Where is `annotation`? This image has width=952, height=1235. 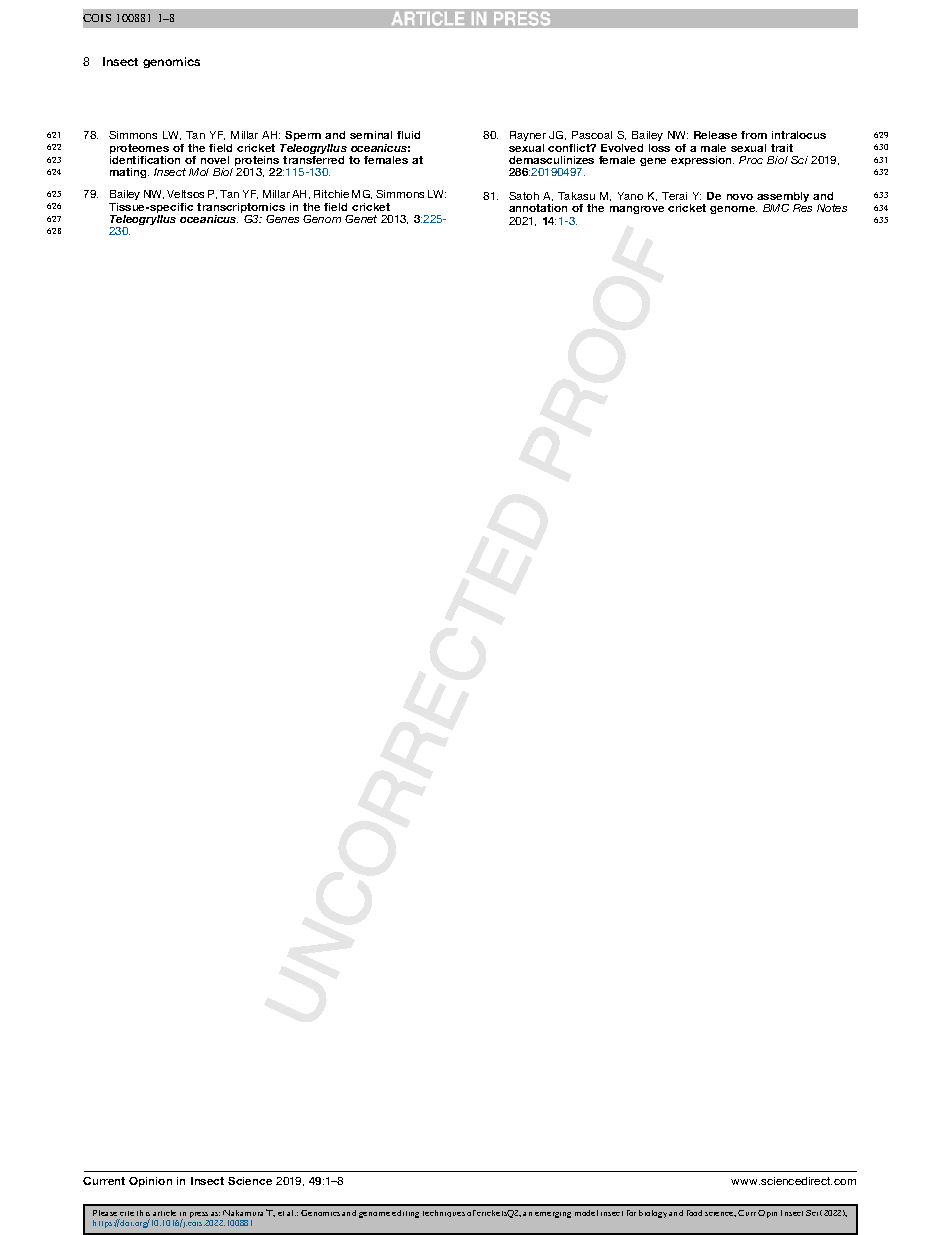 annotation is located at coordinates (538, 208).
